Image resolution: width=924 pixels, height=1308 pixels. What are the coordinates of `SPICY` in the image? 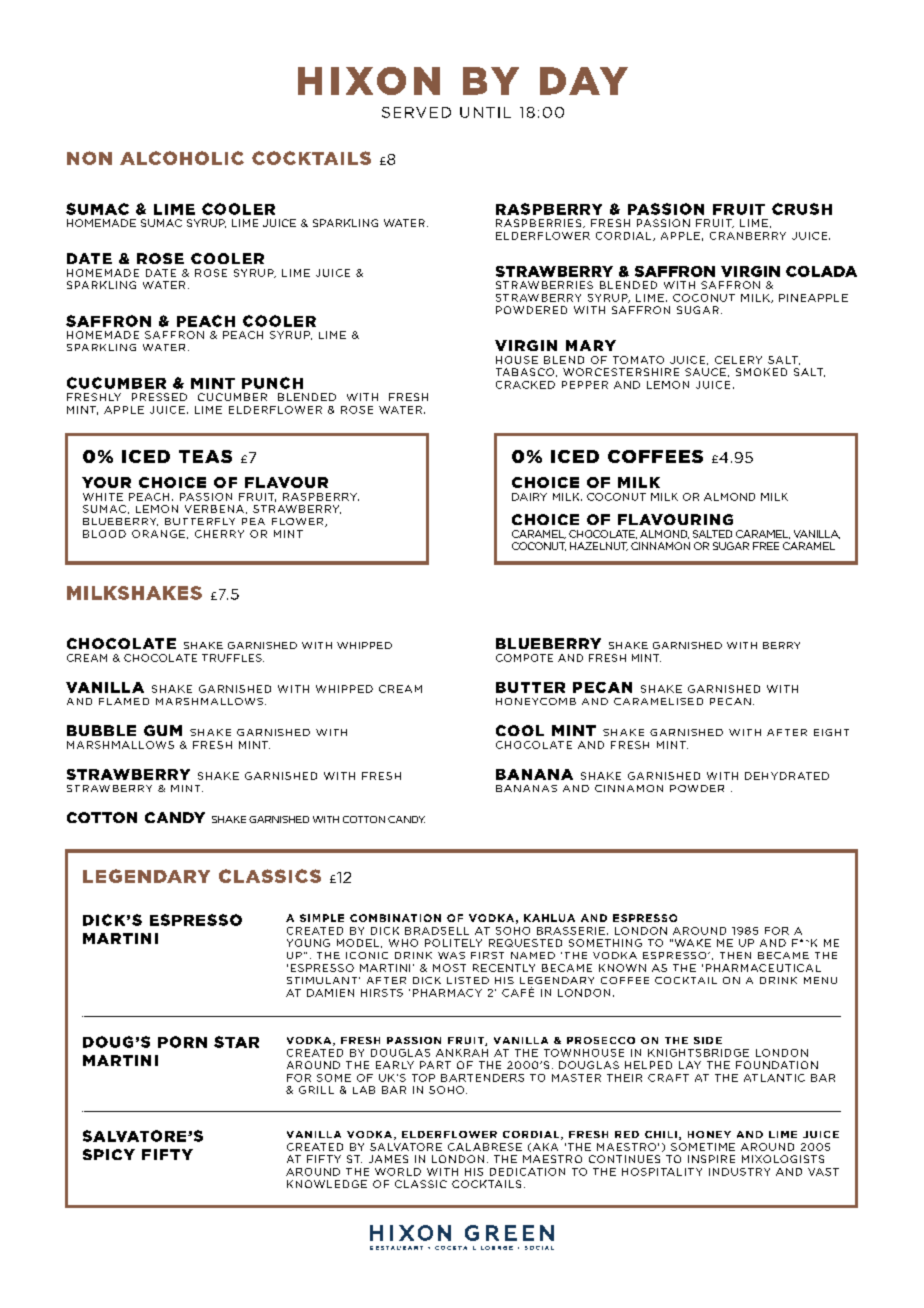 It's located at (109, 1154).
